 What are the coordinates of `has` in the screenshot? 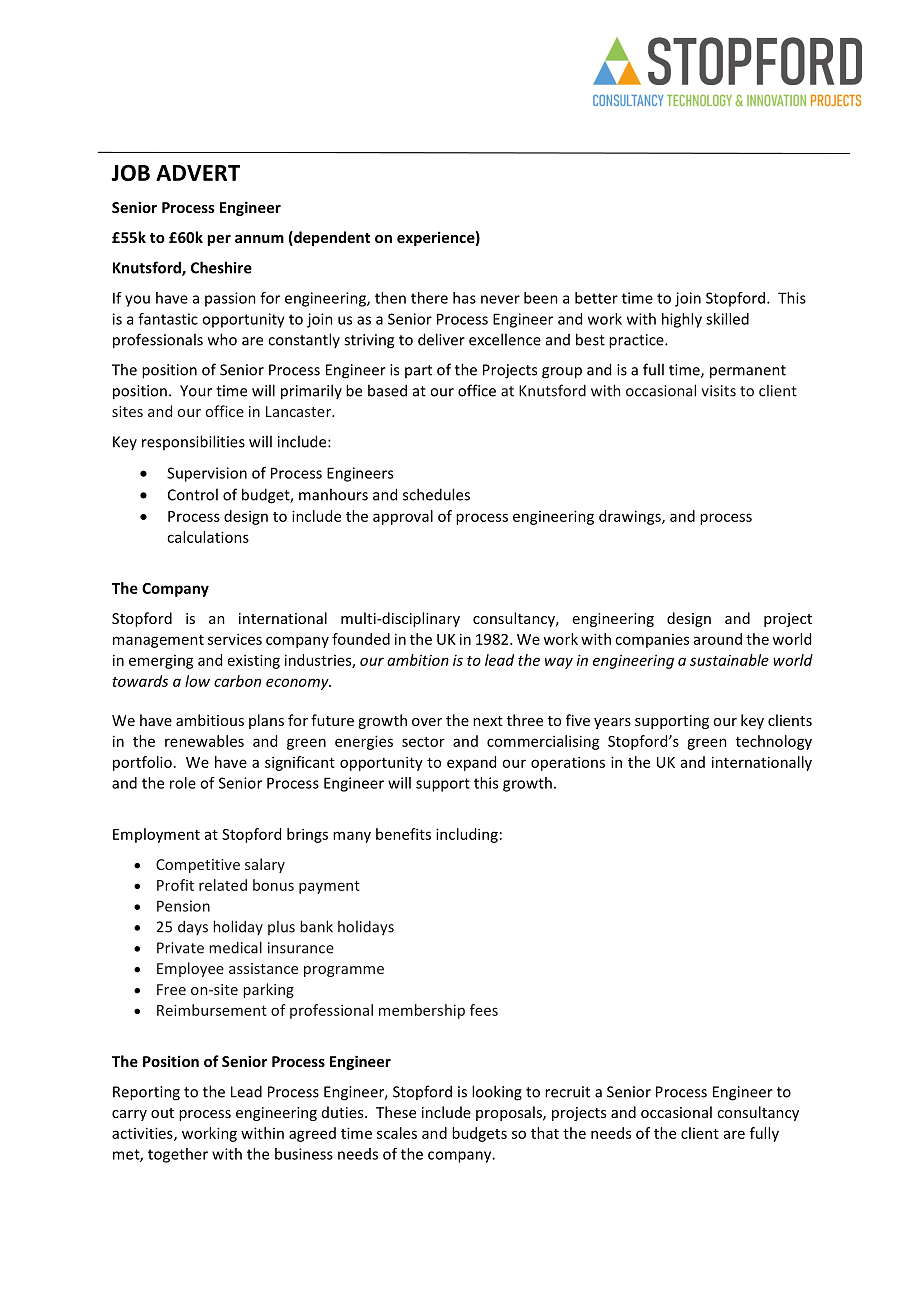 It's located at (464, 298).
